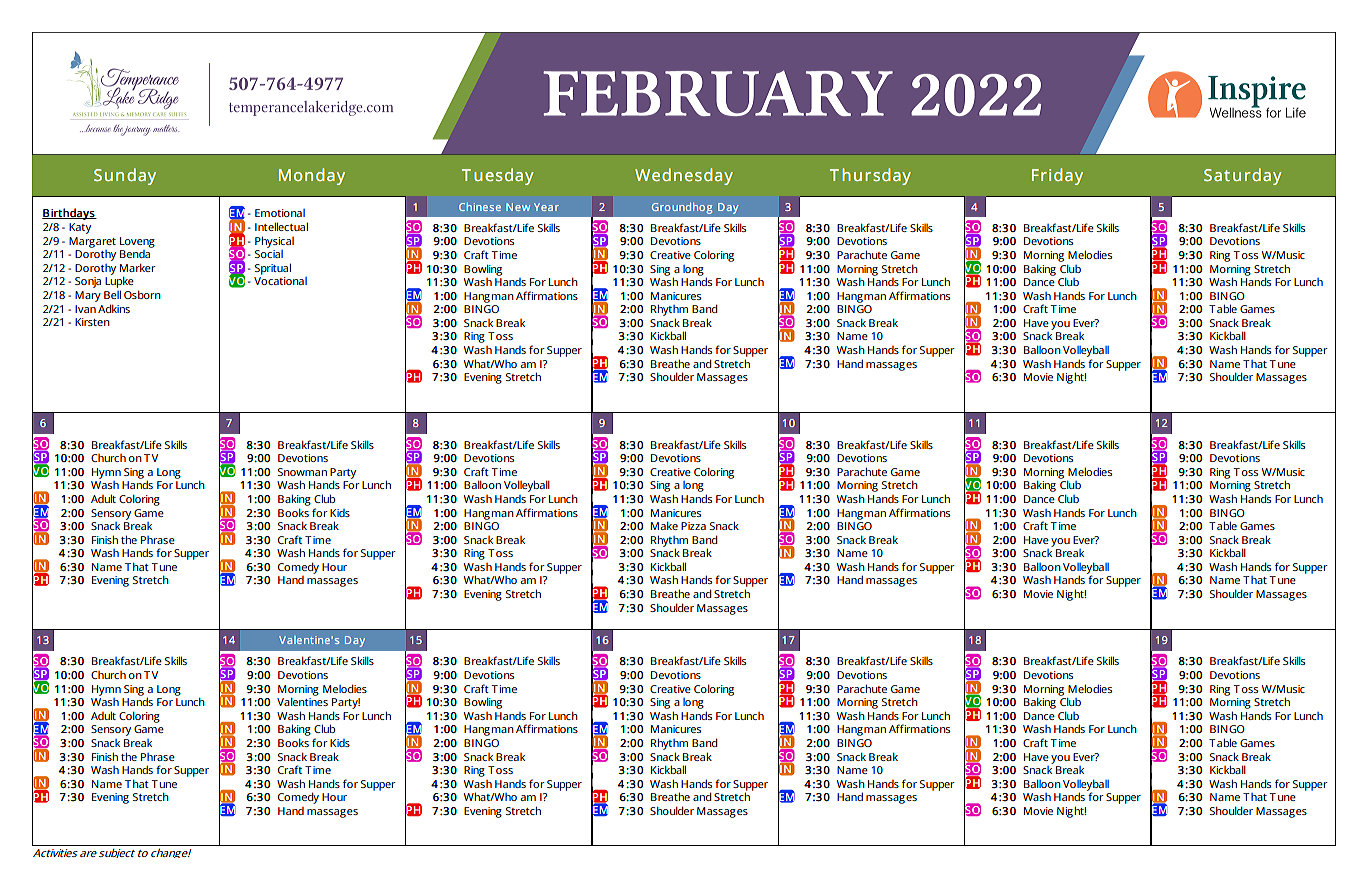  I want to click on Pizza, so click(693, 526).
